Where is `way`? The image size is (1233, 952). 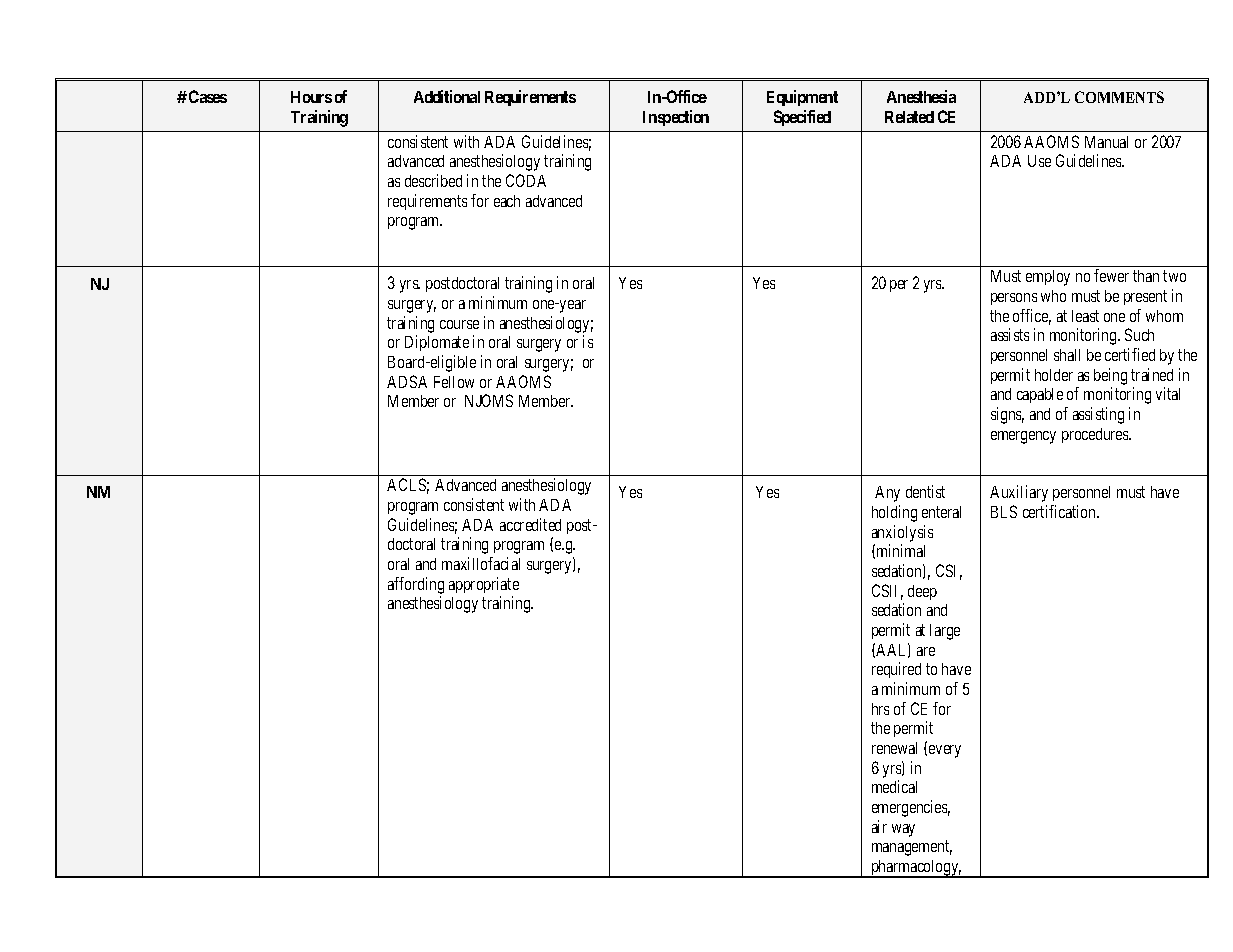
way is located at coordinates (903, 830).
